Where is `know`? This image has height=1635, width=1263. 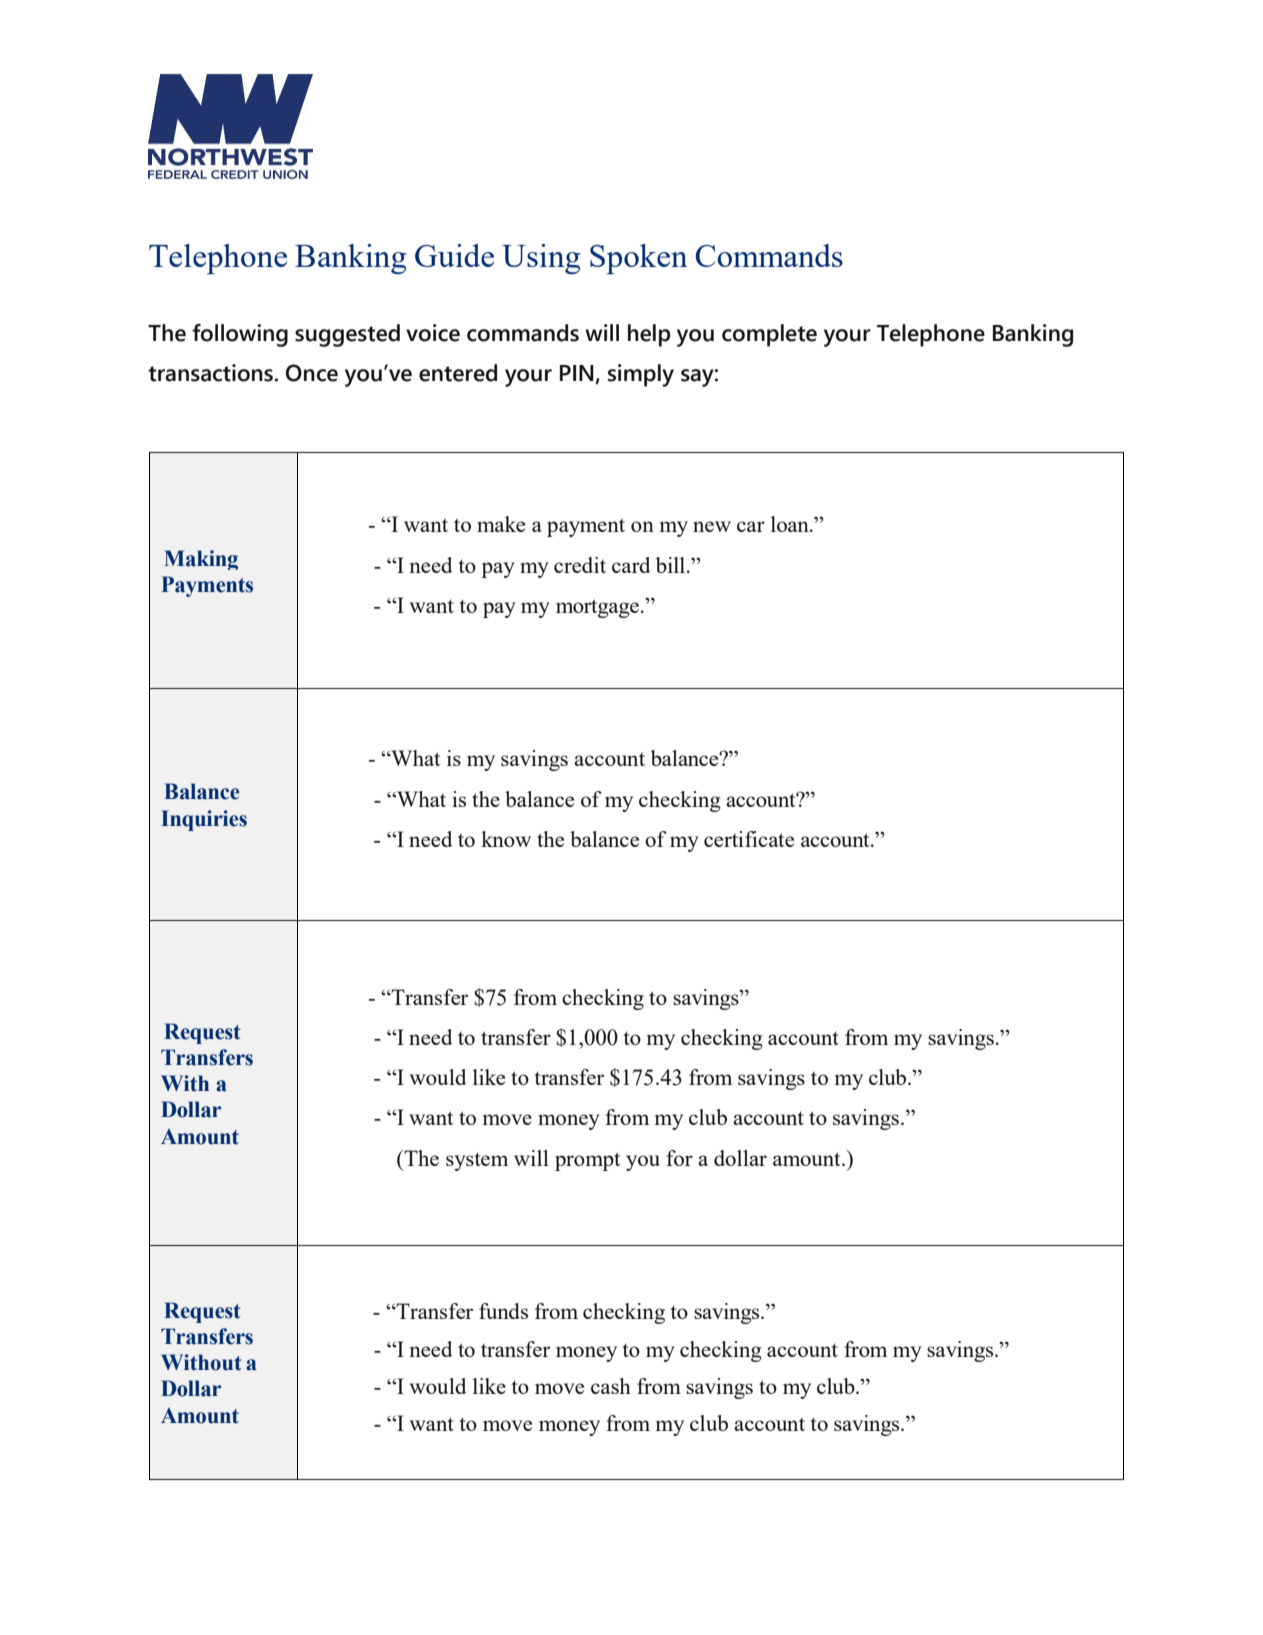 know is located at coordinates (506, 839).
